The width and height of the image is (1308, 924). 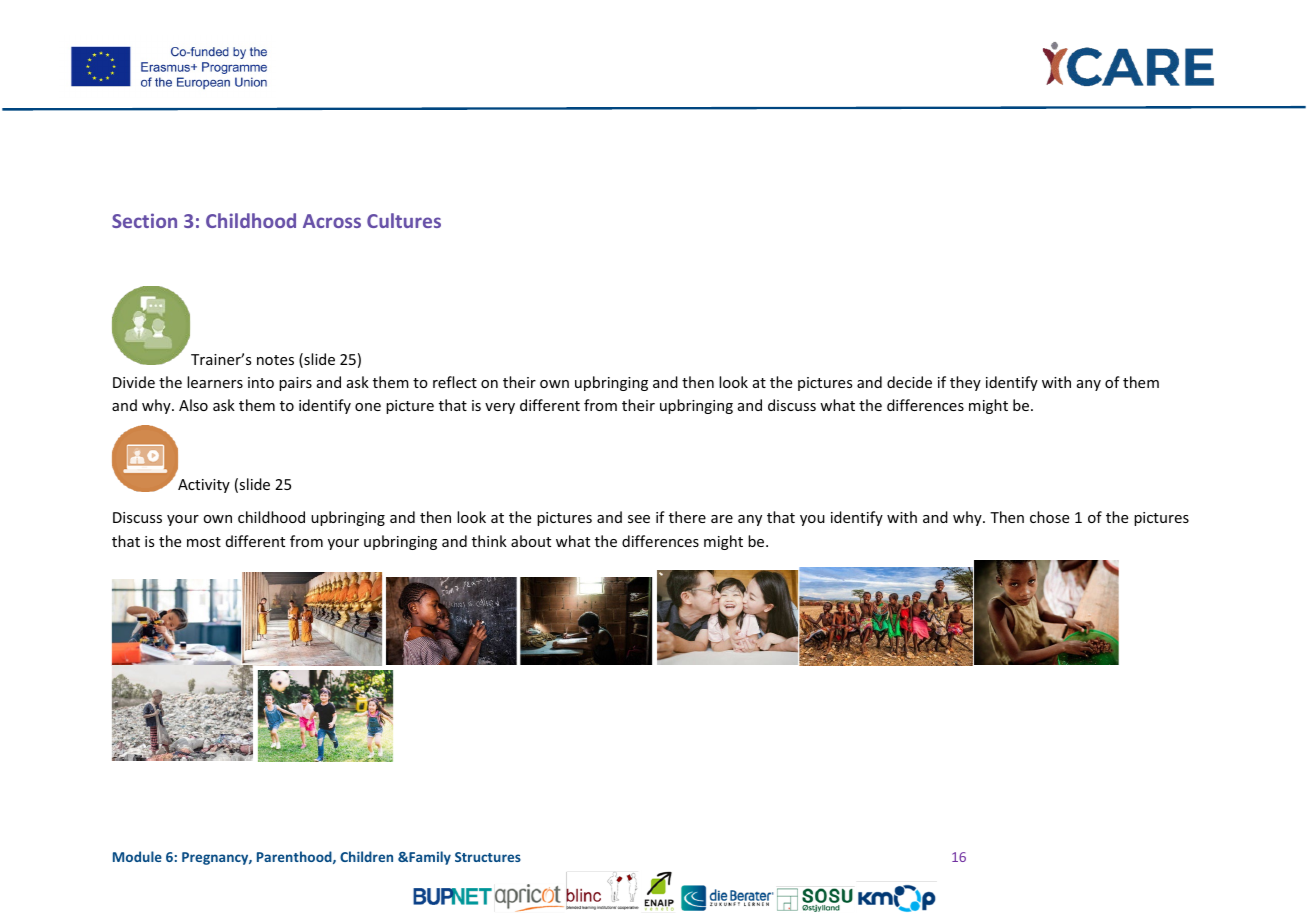 What do you see at coordinates (137, 856) in the image?
I see `Module` at bounding box center [137, 856].
